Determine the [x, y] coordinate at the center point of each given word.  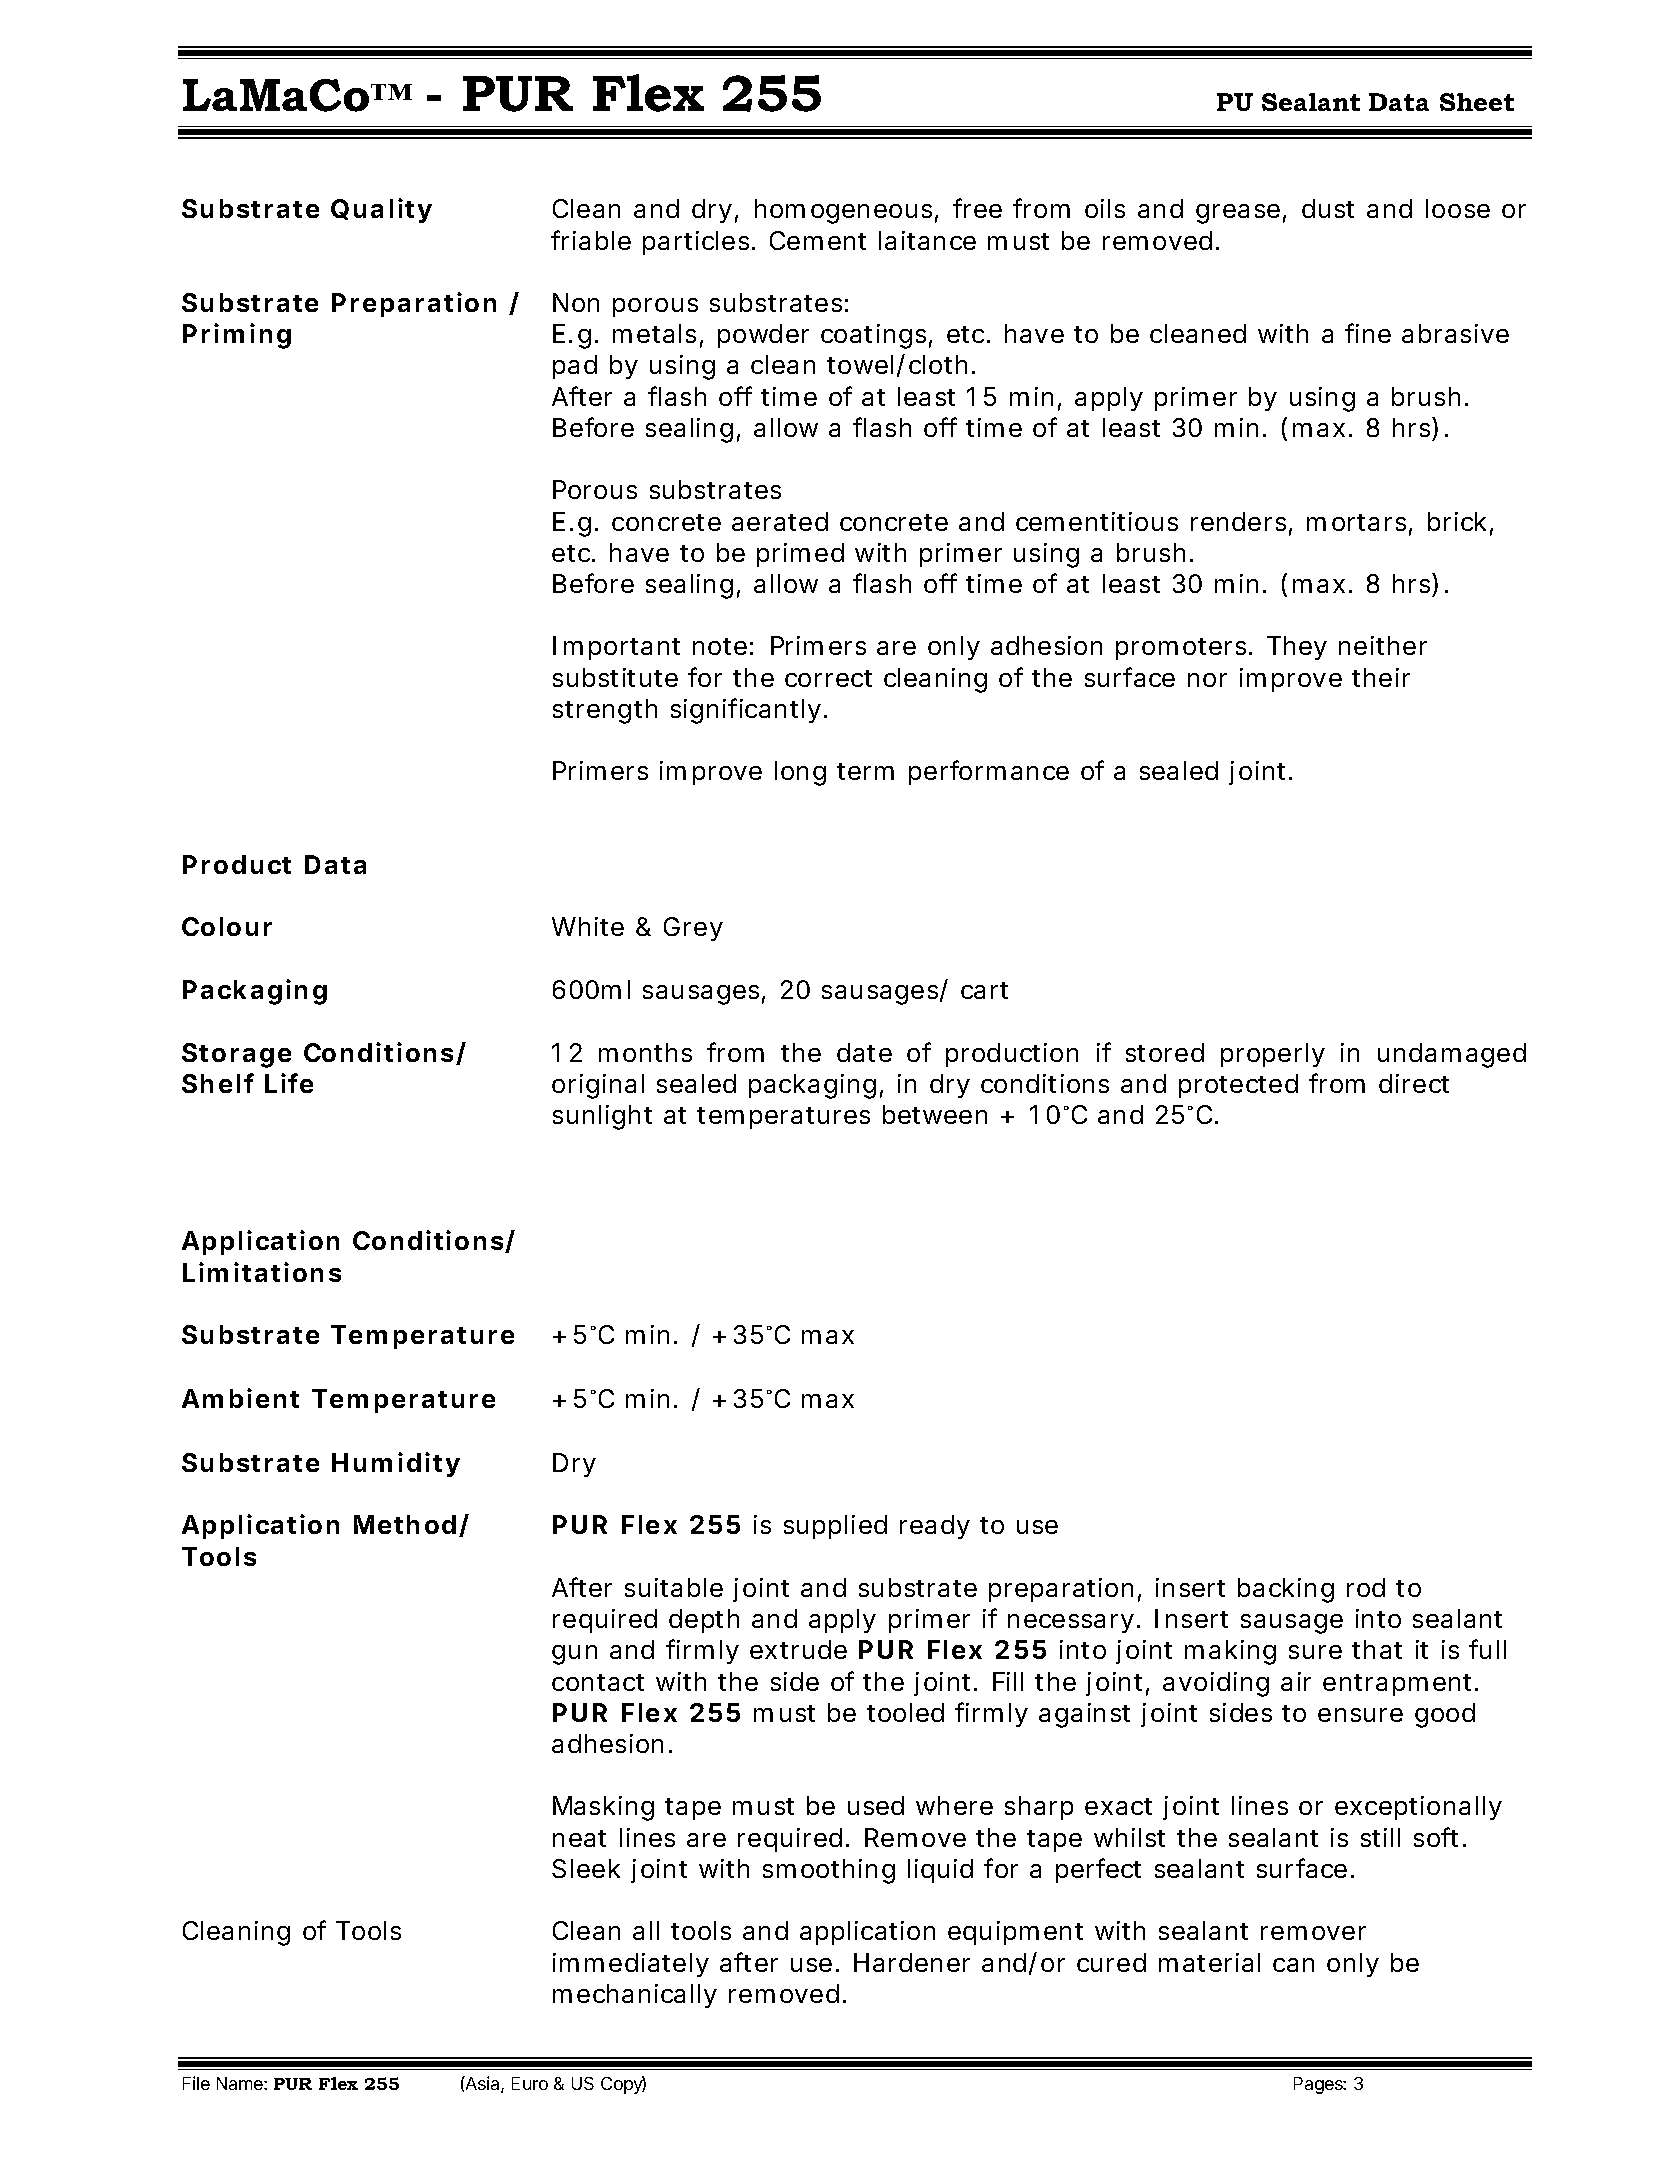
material [1209, 1962]
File [196, 2083]
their [1381, 677]
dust [1328, 208]
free [977, 208]
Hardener [912, 1962]
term [865, 771]
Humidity [396, 1464]
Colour [227, 926]
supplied [835, 1527]
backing [1286, 1590]
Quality [381, 210]
